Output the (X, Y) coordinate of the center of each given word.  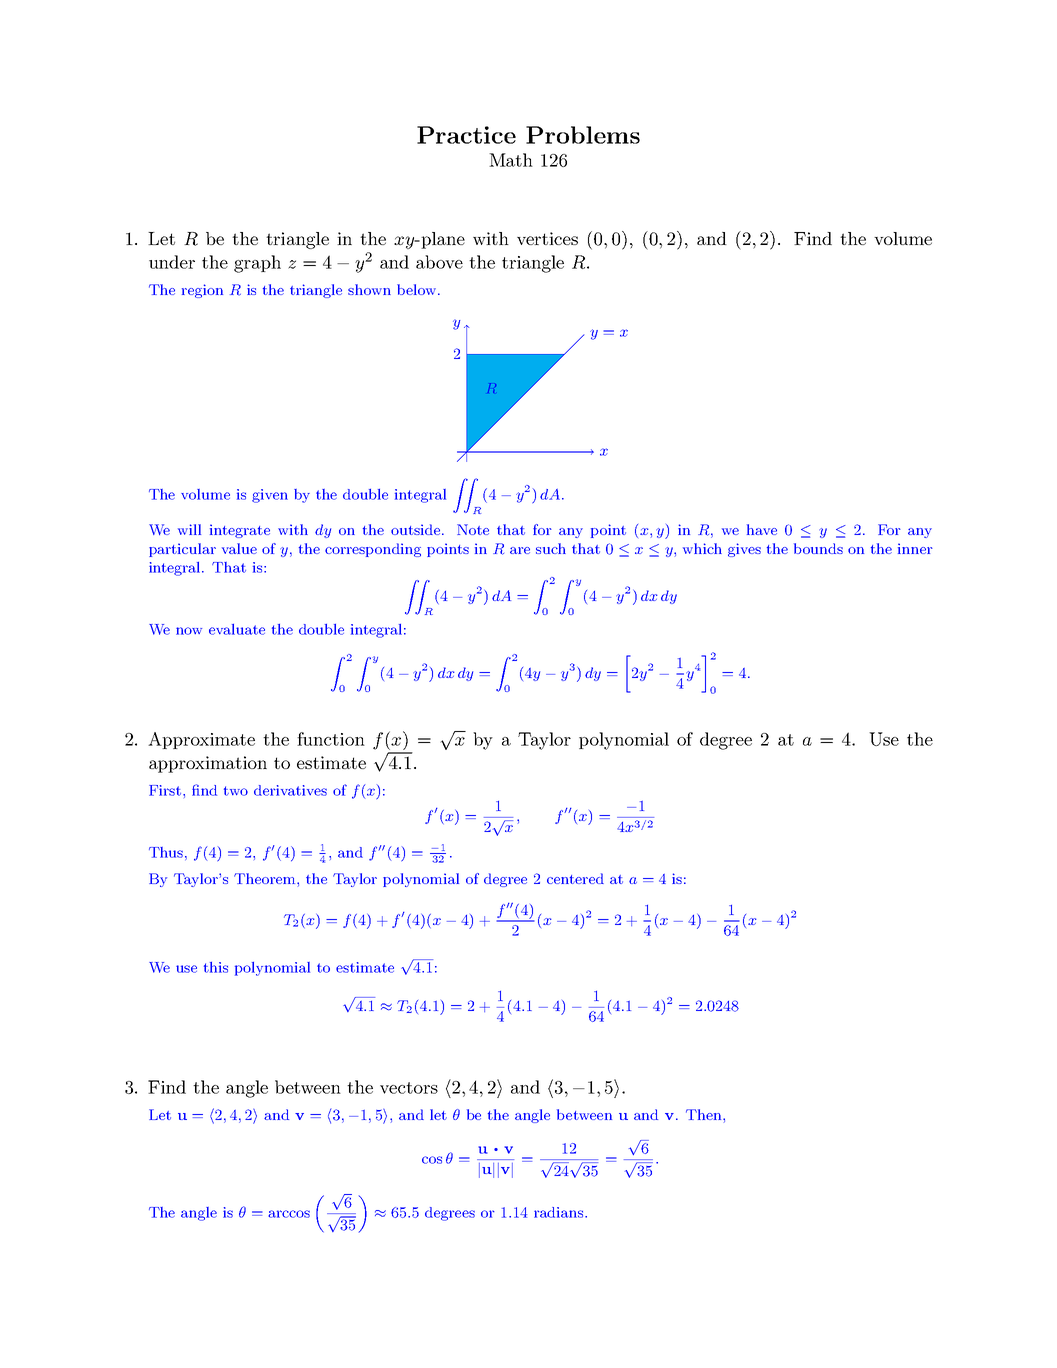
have (762, 529)
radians (560, 1212)
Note (473, 529)
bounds (818, 548)
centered (575, 878)
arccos (289, 1214)
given (270, 496)
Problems (583, 135)
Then (705, 1114)
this (216, 967)
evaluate (237, 629)
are (520, 550)
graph (257, 264)
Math (511, 160)
